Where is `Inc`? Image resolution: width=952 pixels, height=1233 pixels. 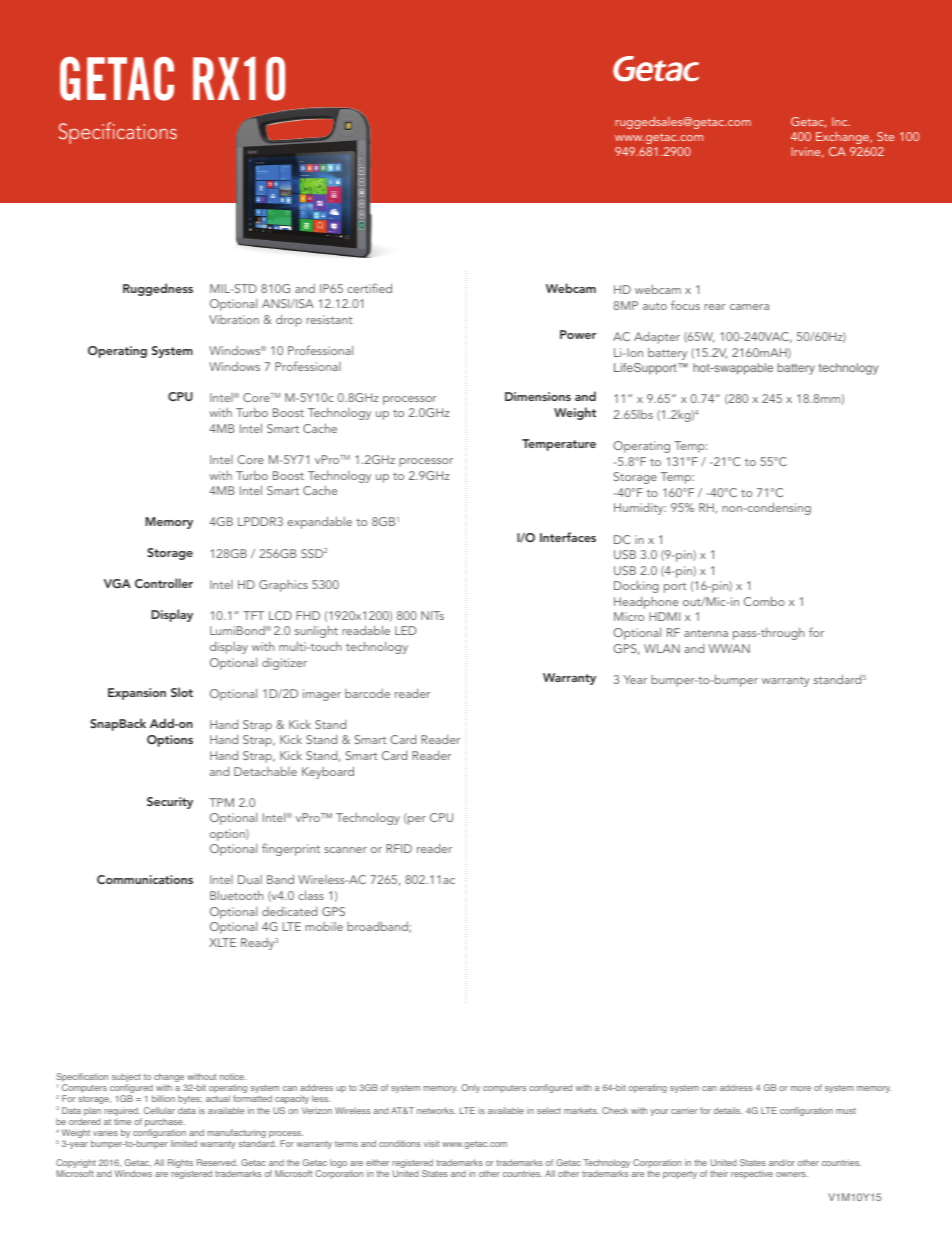 Inc is located at coordinates (841, 121).
